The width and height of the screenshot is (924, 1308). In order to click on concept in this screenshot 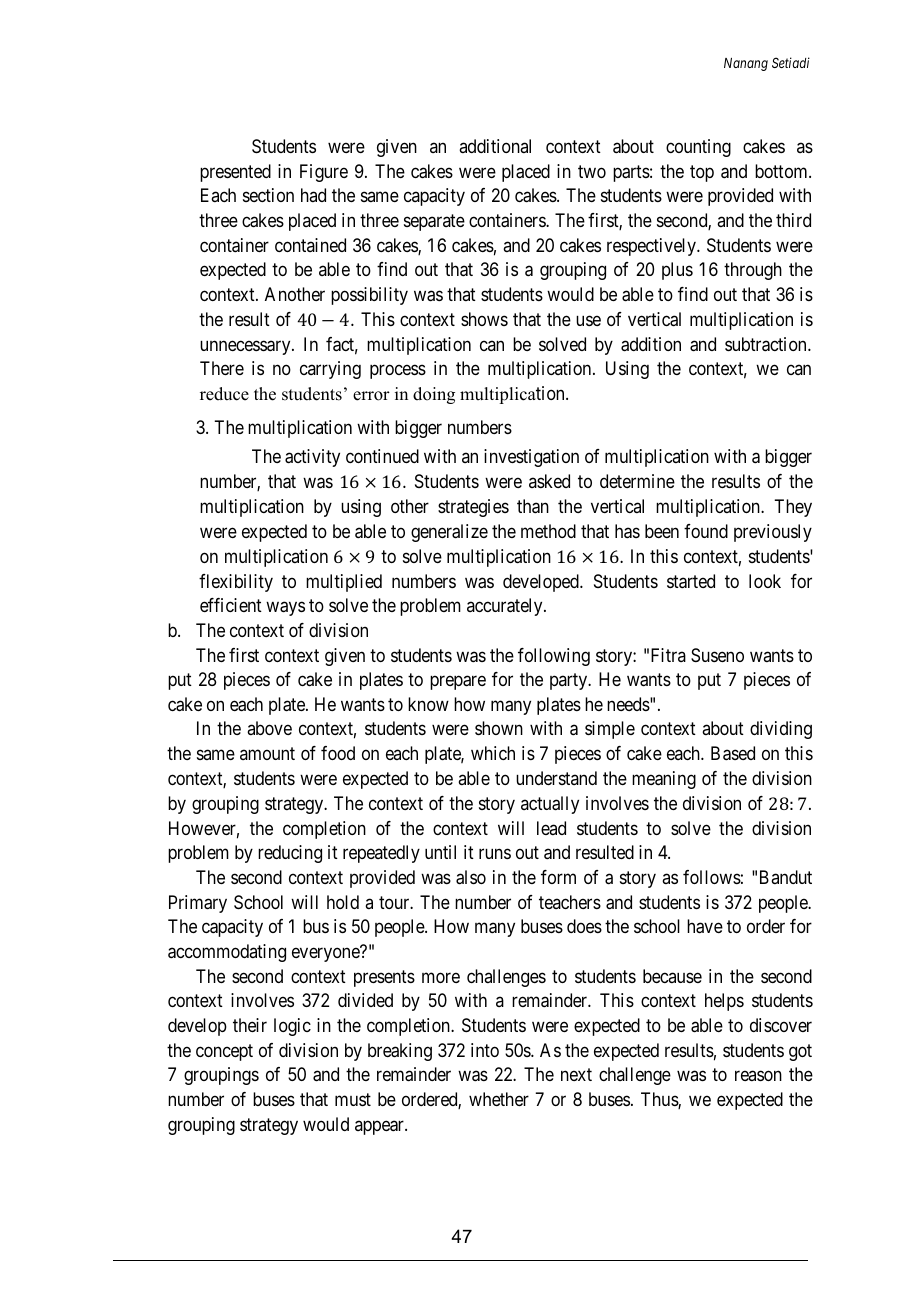, I will do `click(224, 1052)`.
